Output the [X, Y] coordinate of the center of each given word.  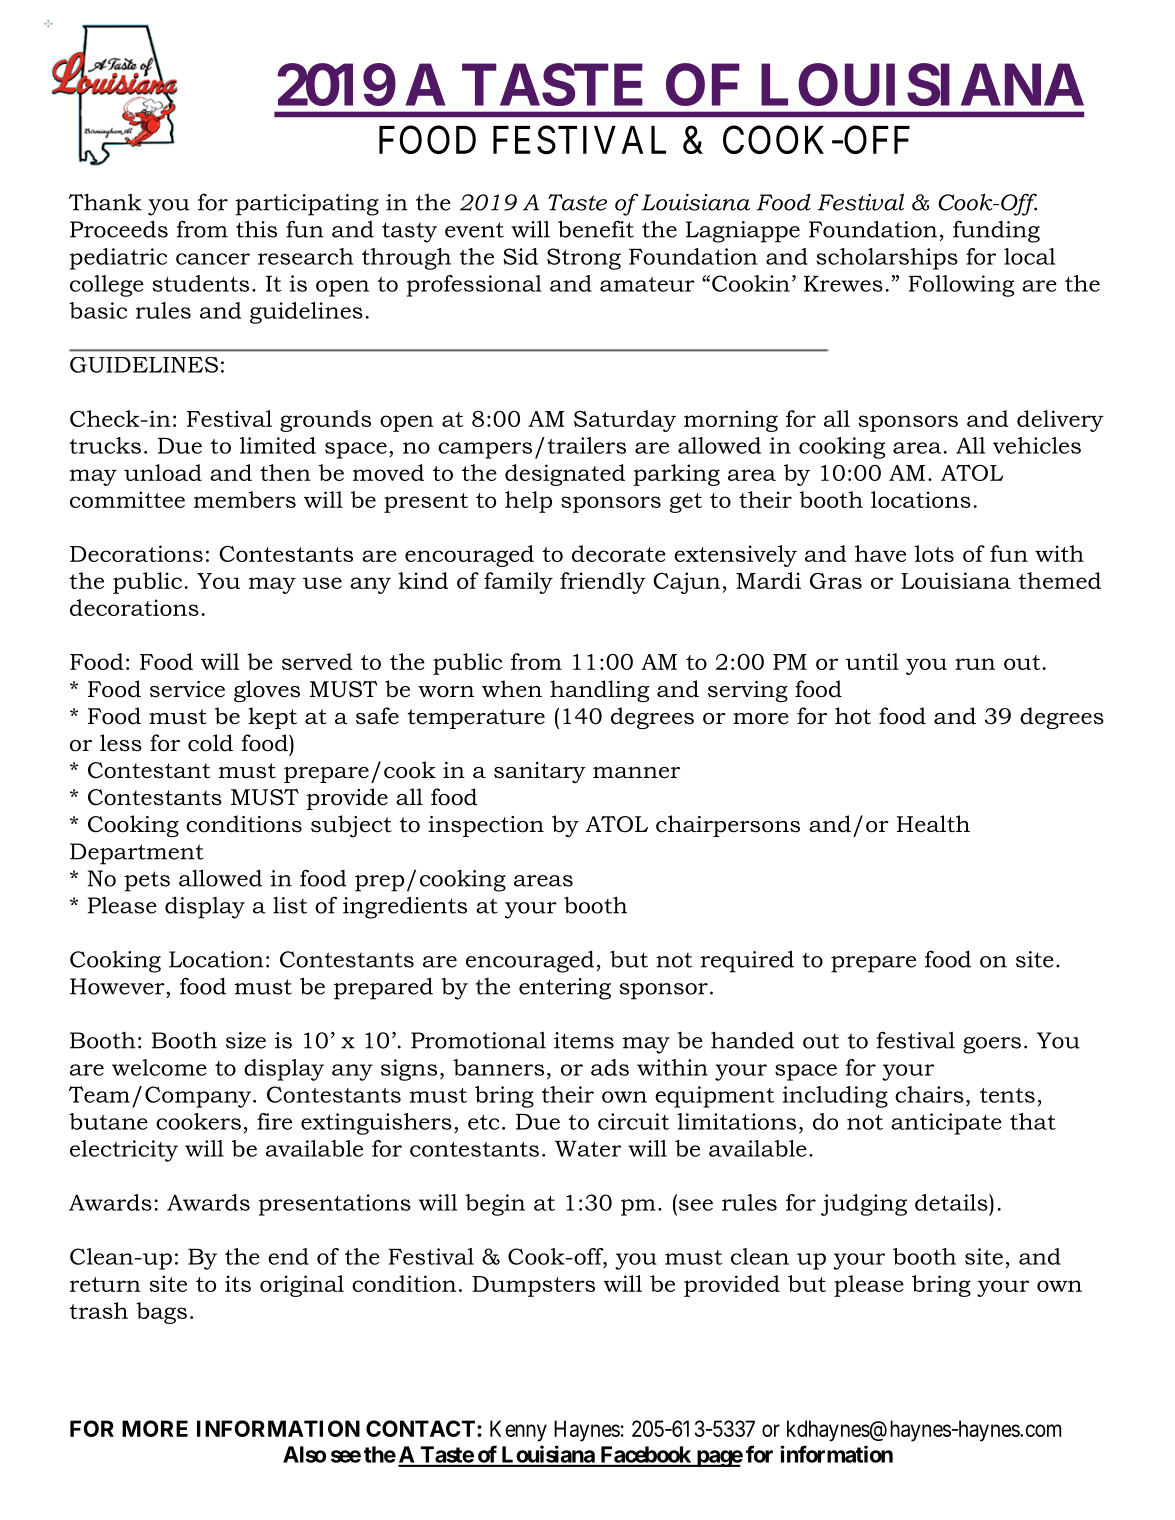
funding [996, 231]
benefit [596, 229]
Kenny [518, 1431]
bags [161, 1313]
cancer [213, 259]
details [952, 1202]
